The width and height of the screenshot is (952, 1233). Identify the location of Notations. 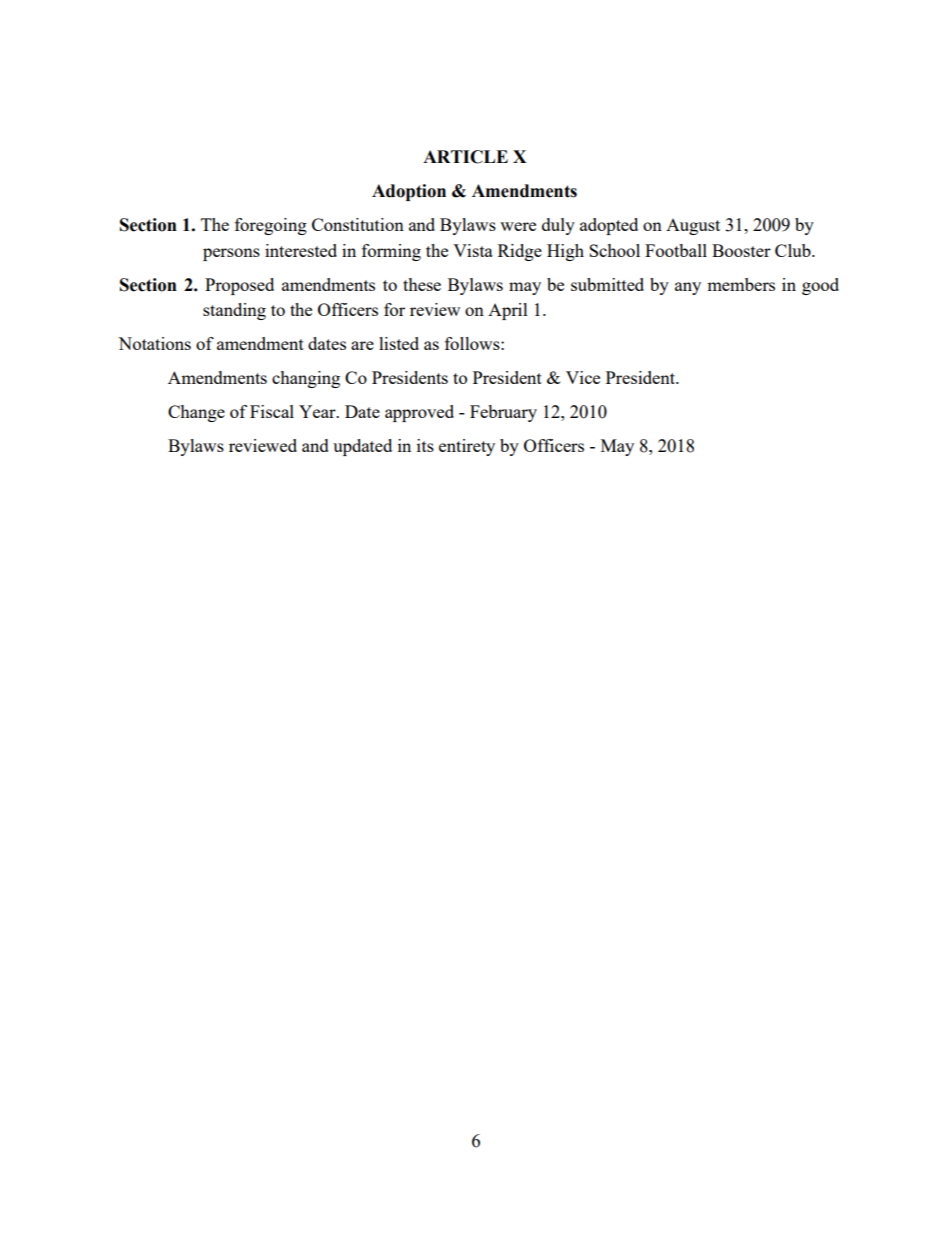
(154, 343).
